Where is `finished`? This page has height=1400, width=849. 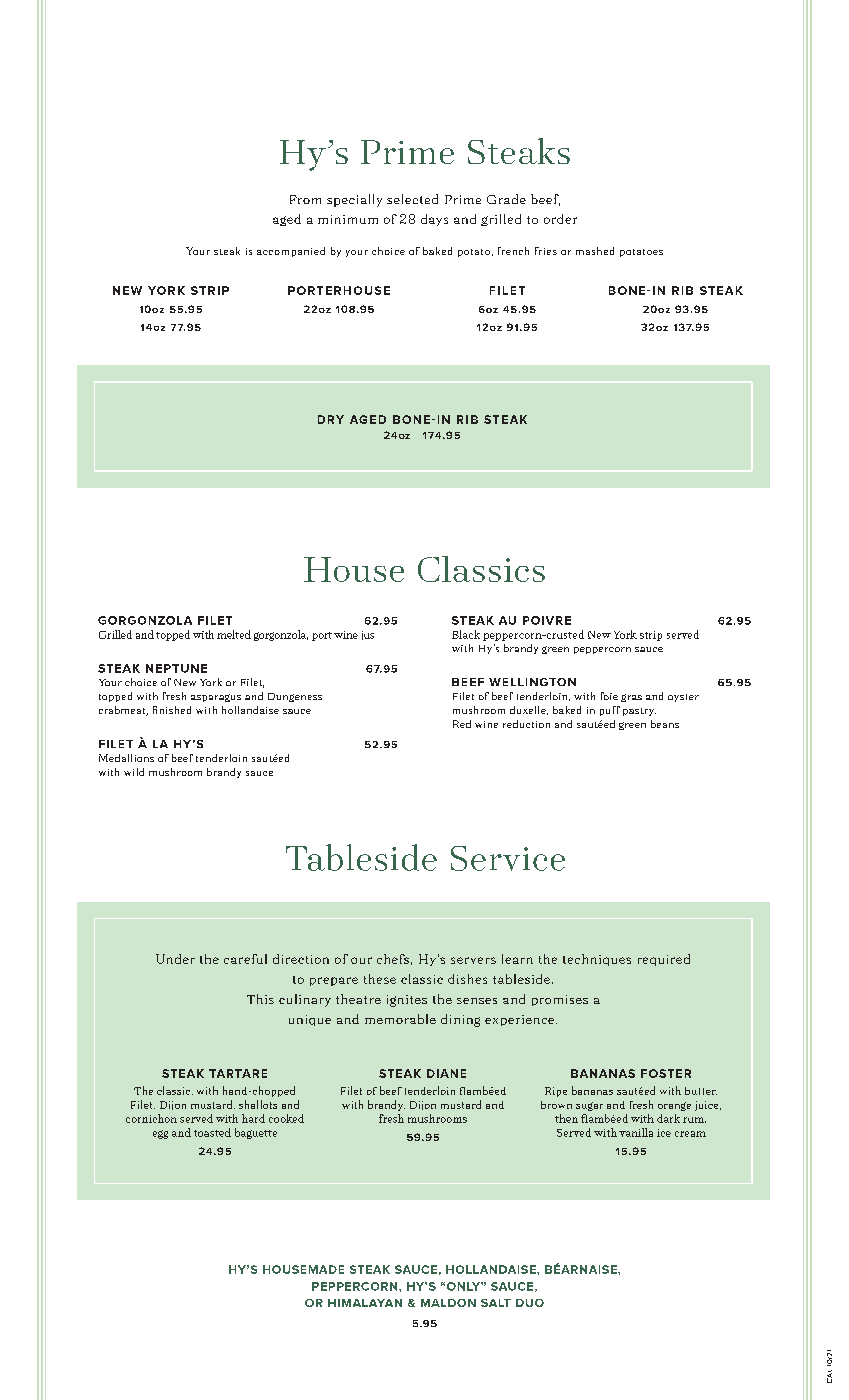 finished is located at coordinates (172, 710).
